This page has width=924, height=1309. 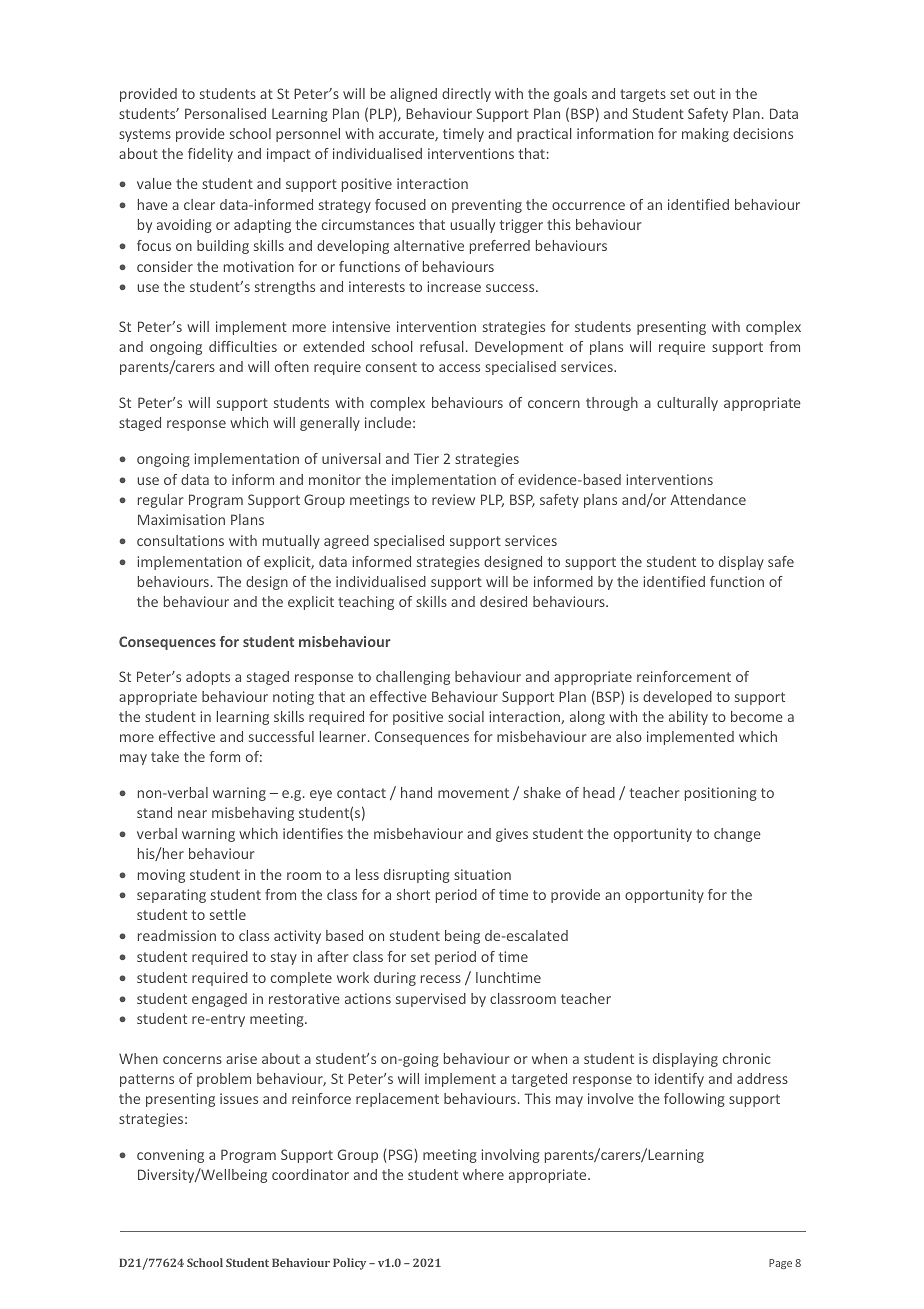 What do you see at coordinates (737, 835) in the page?
I see `change` at bounding box center [737, 835].
